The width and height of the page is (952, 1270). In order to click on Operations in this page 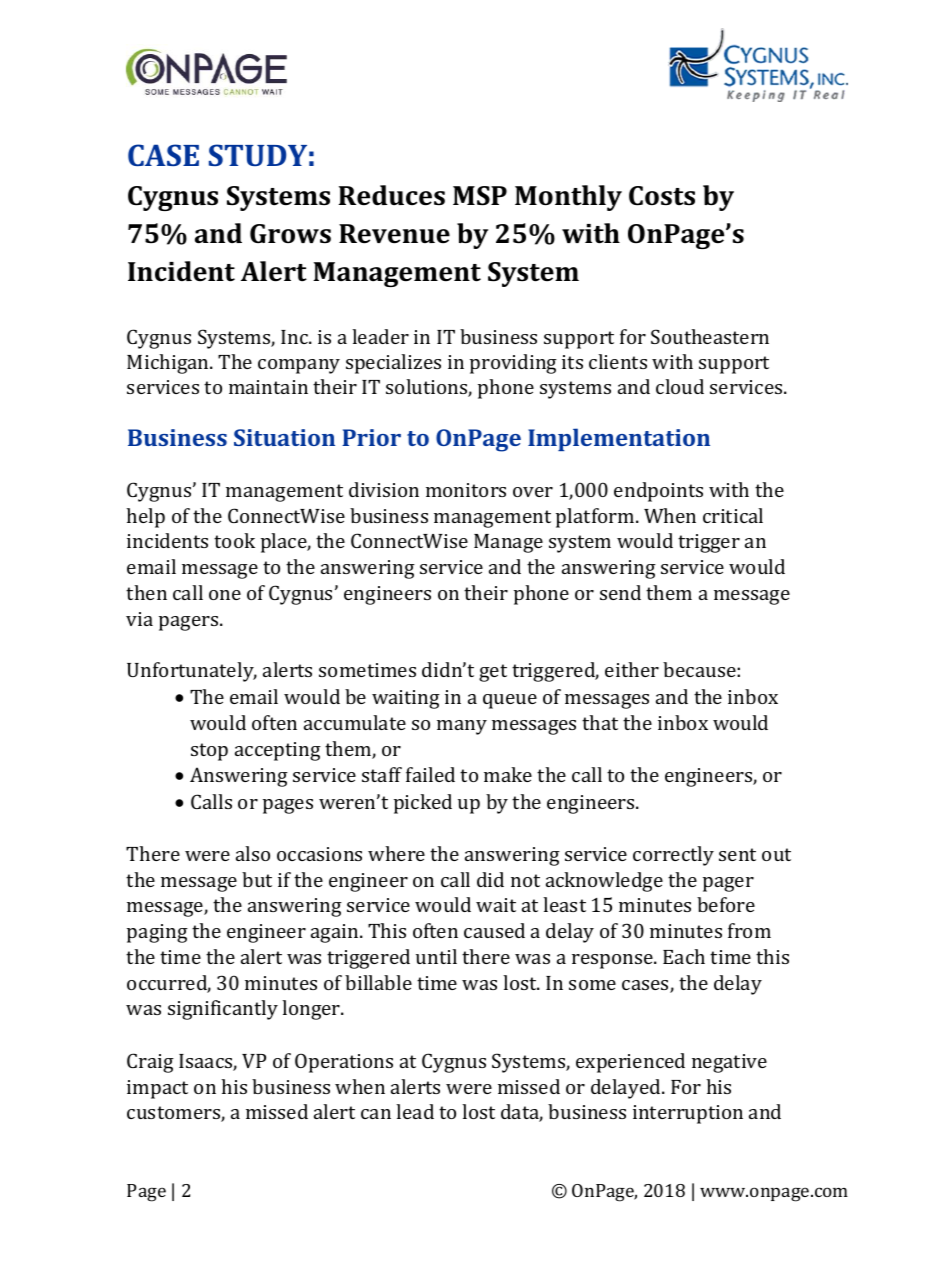, I will do `click(344, 1063)`.
